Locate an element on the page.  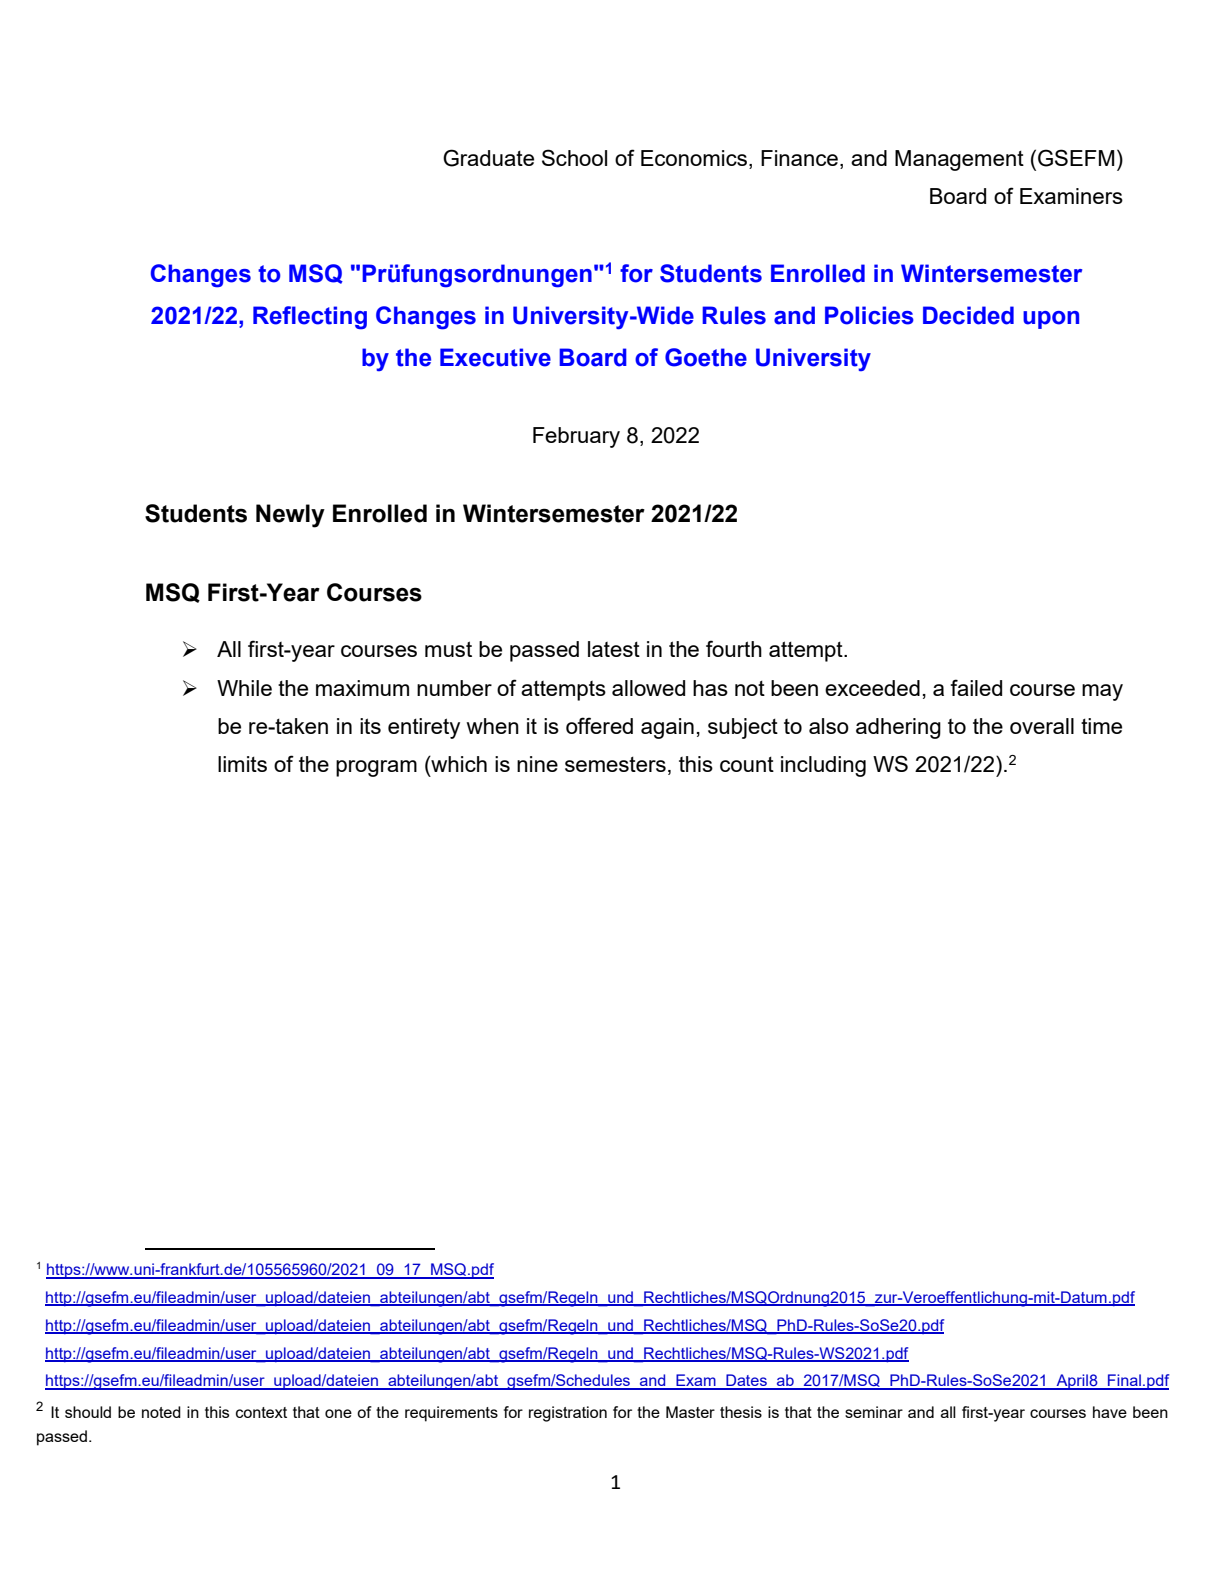
Management is located at coordinates (959, 160).
